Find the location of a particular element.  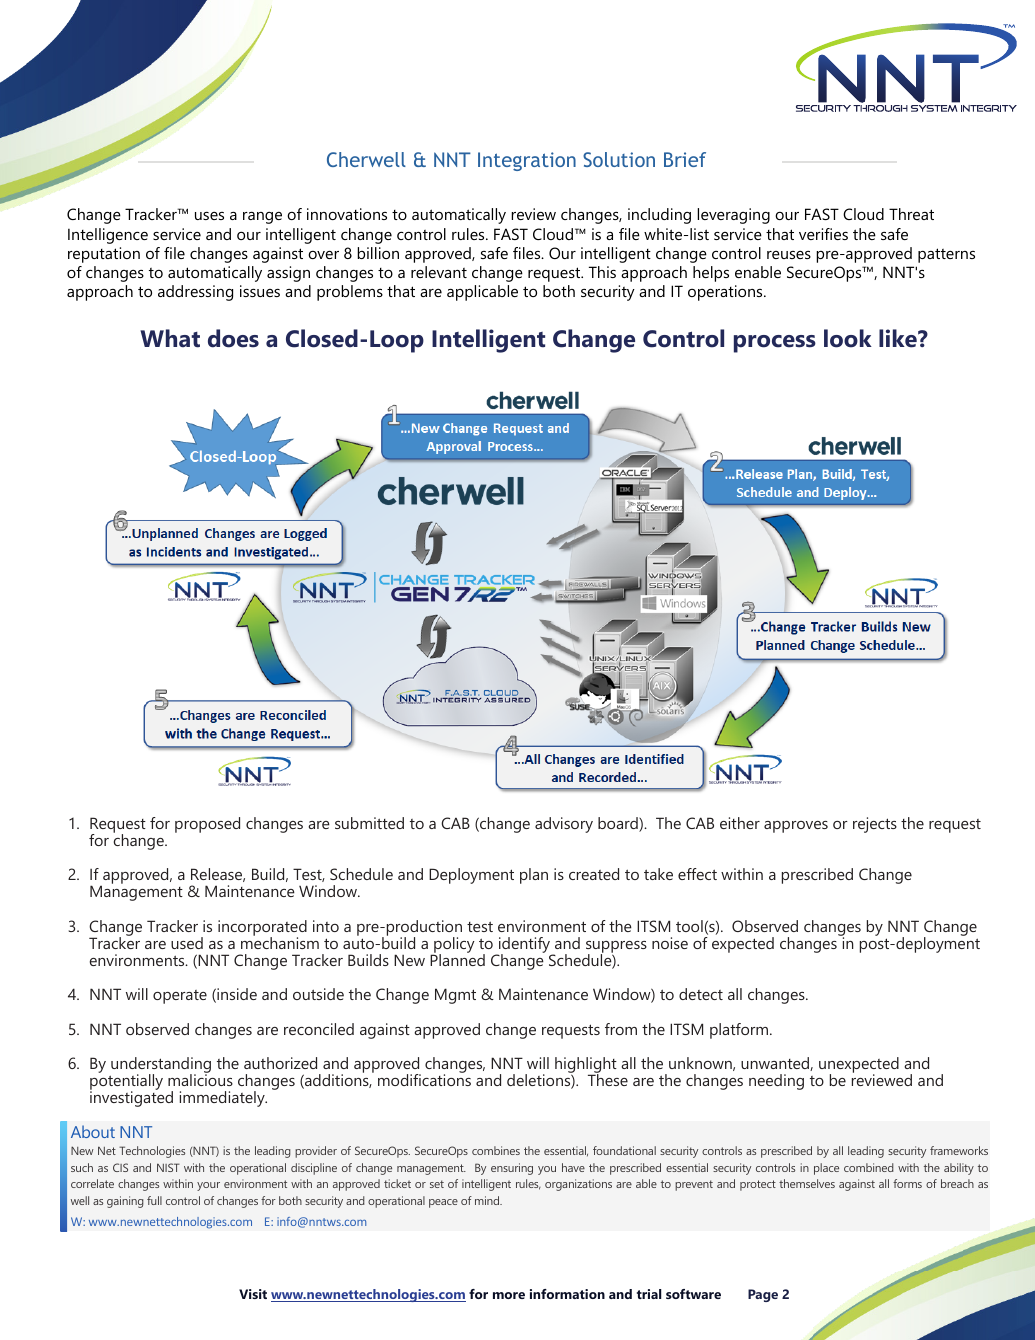

range is located at coordinates (262, 218).
